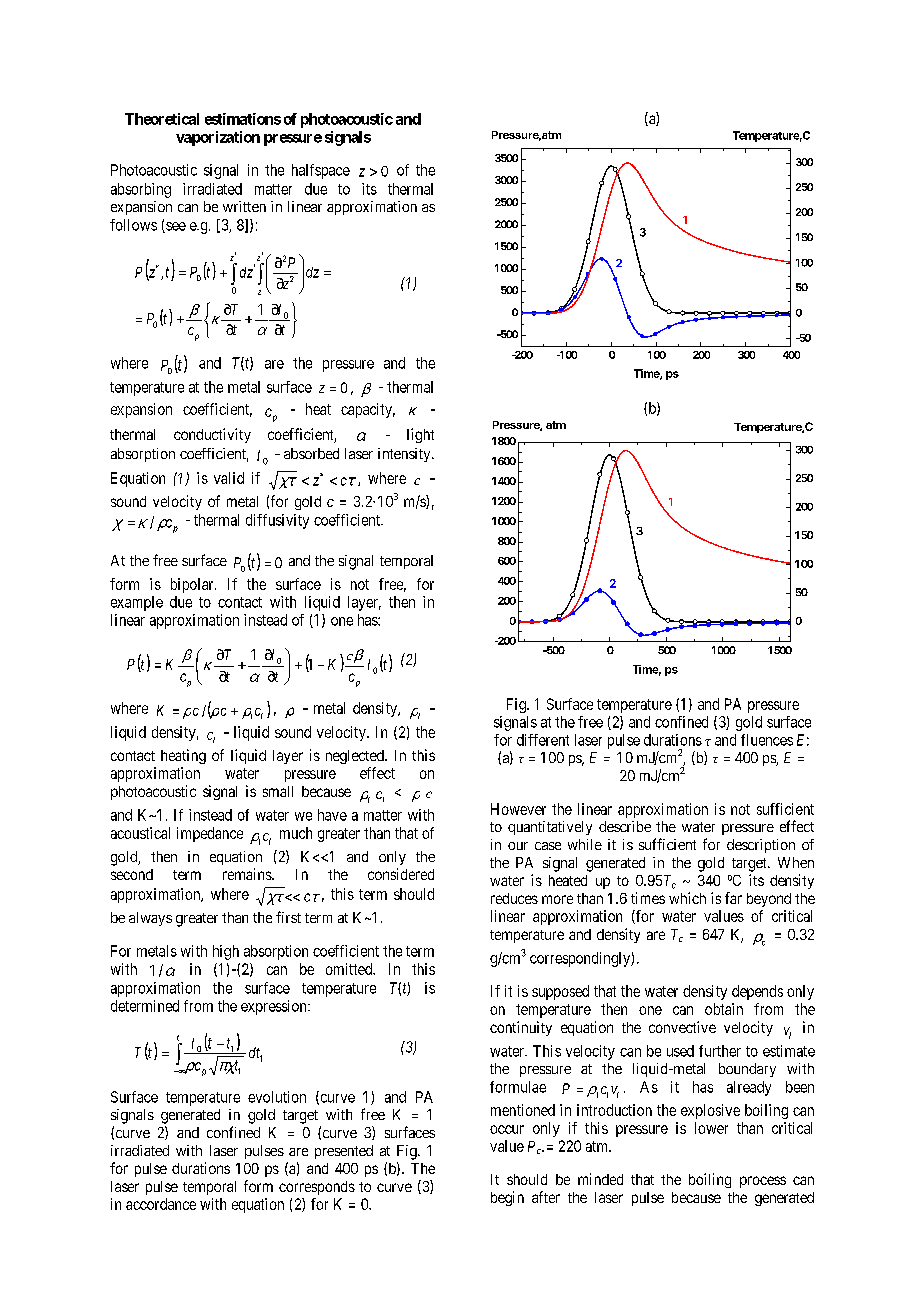  I want to click on light, so click(420, 435).
